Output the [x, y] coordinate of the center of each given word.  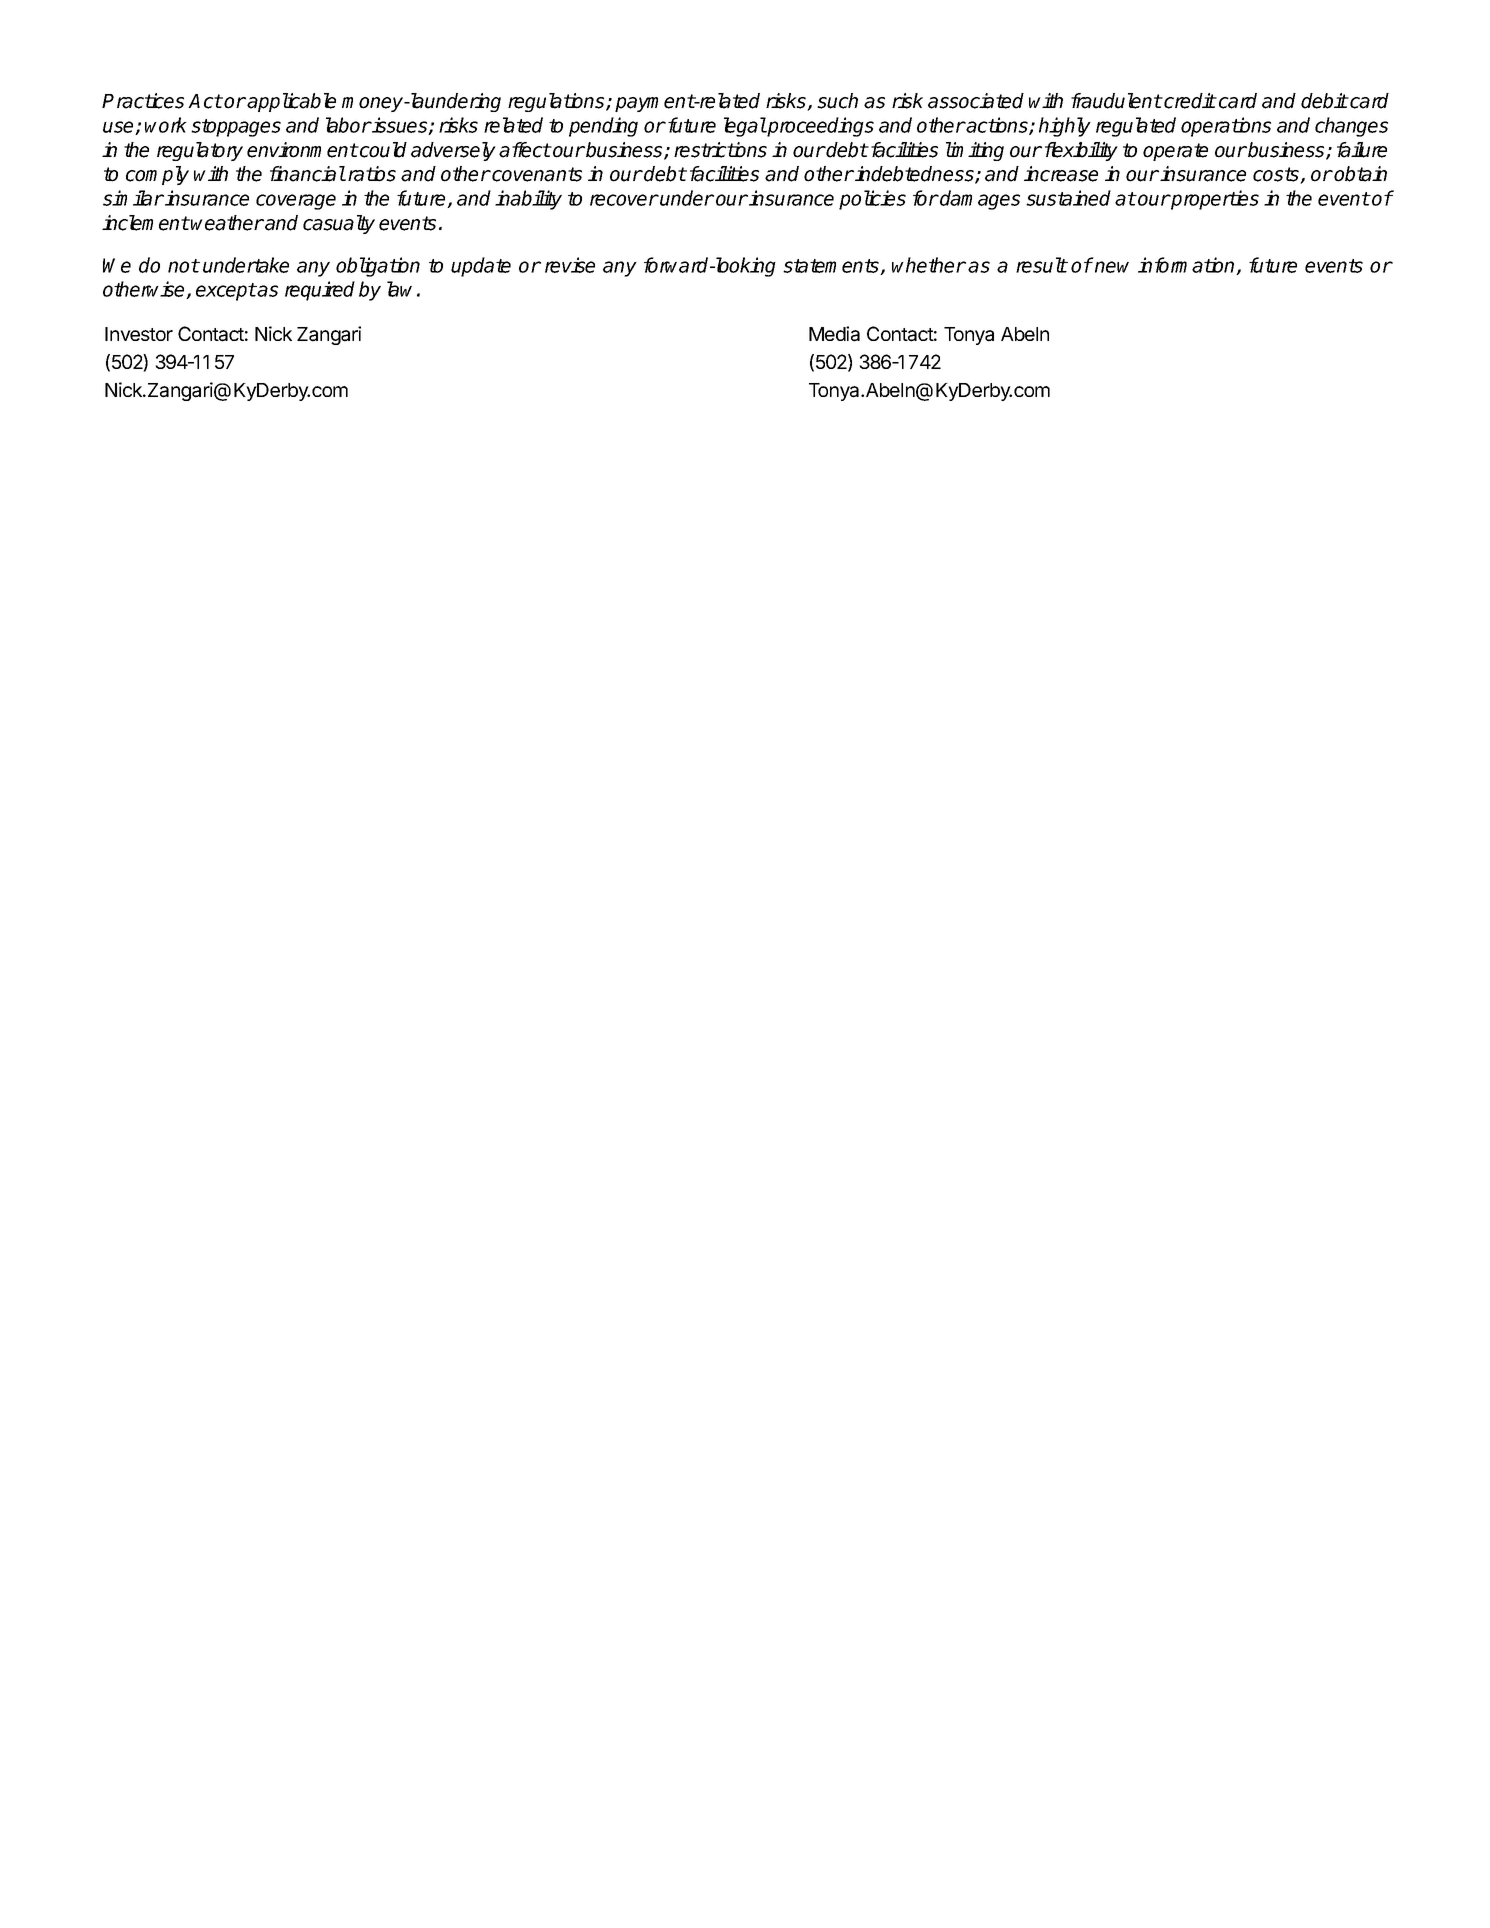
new [1112, 267]
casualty [339, 224]
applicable [291, 102]
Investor [139, 334]
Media [834, 334]
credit [1189, 101]
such [837, 101]
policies [872, 200]
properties [1214, 200]
